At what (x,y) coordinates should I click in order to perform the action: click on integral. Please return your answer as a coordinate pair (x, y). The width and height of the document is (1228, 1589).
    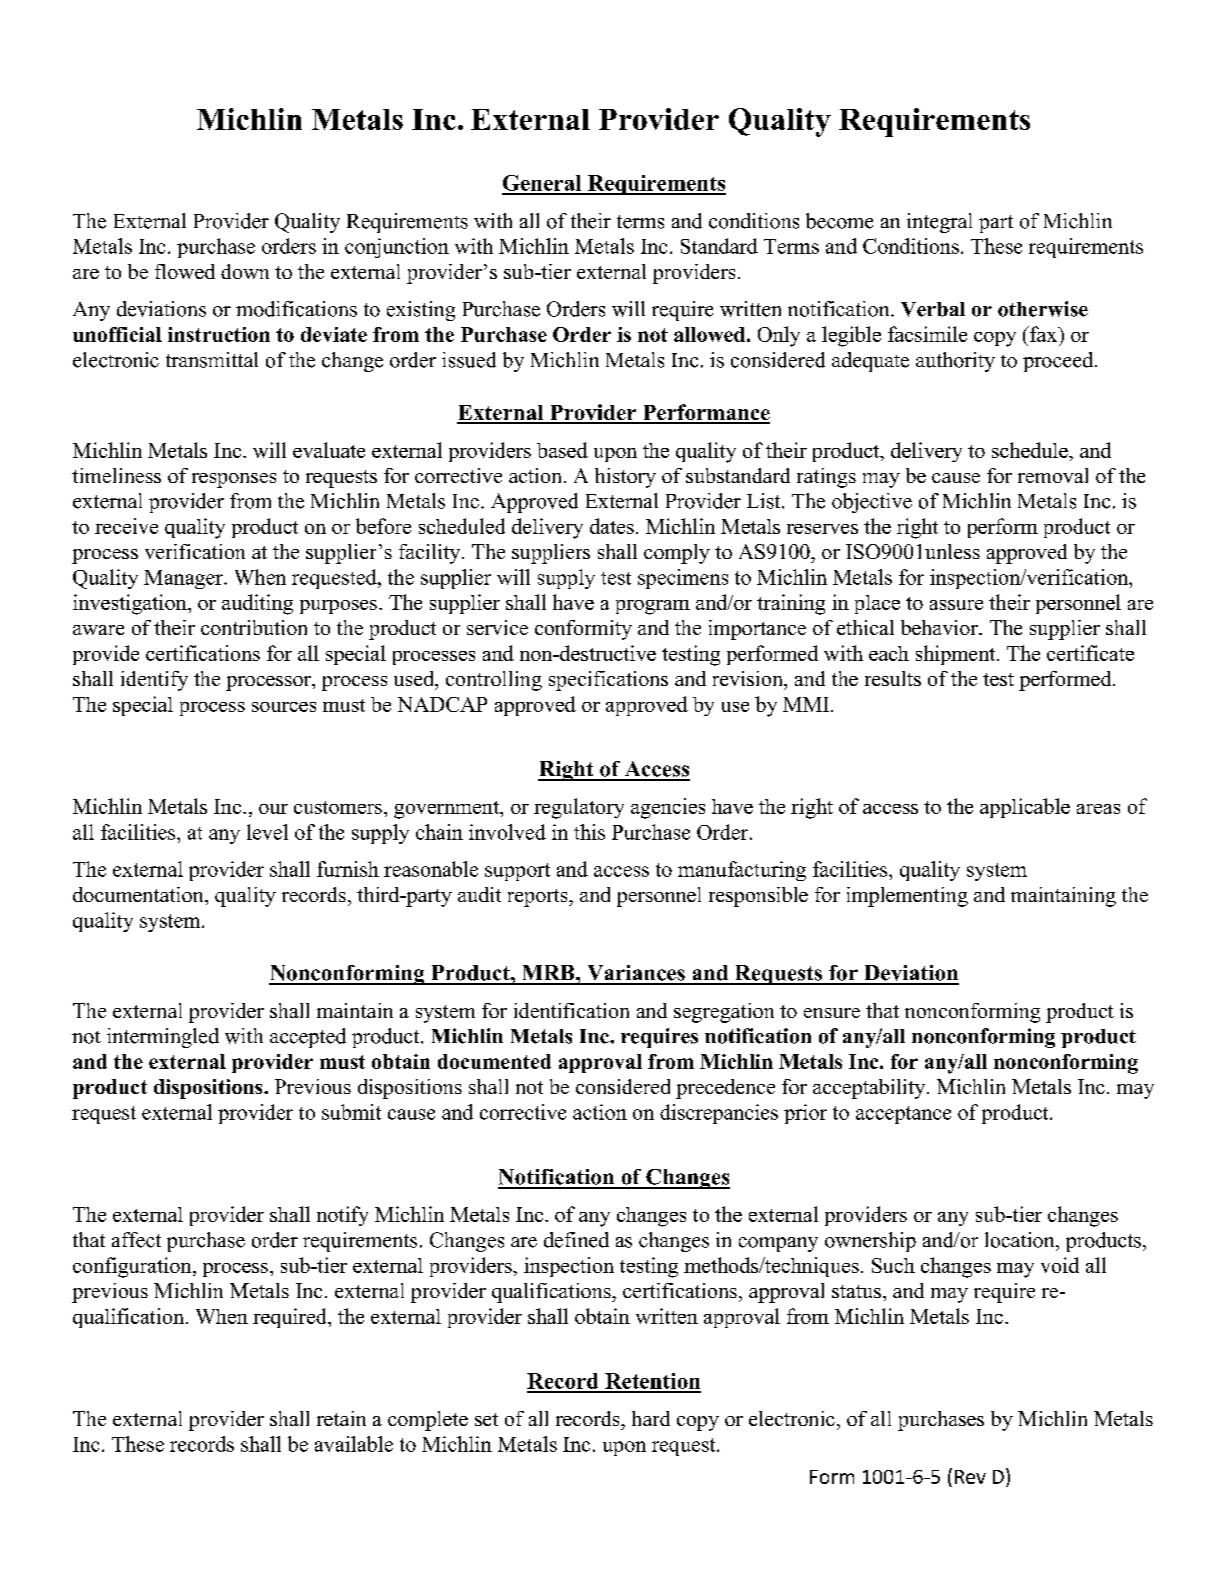
    Looking at the image, I should click on (939, 223).
